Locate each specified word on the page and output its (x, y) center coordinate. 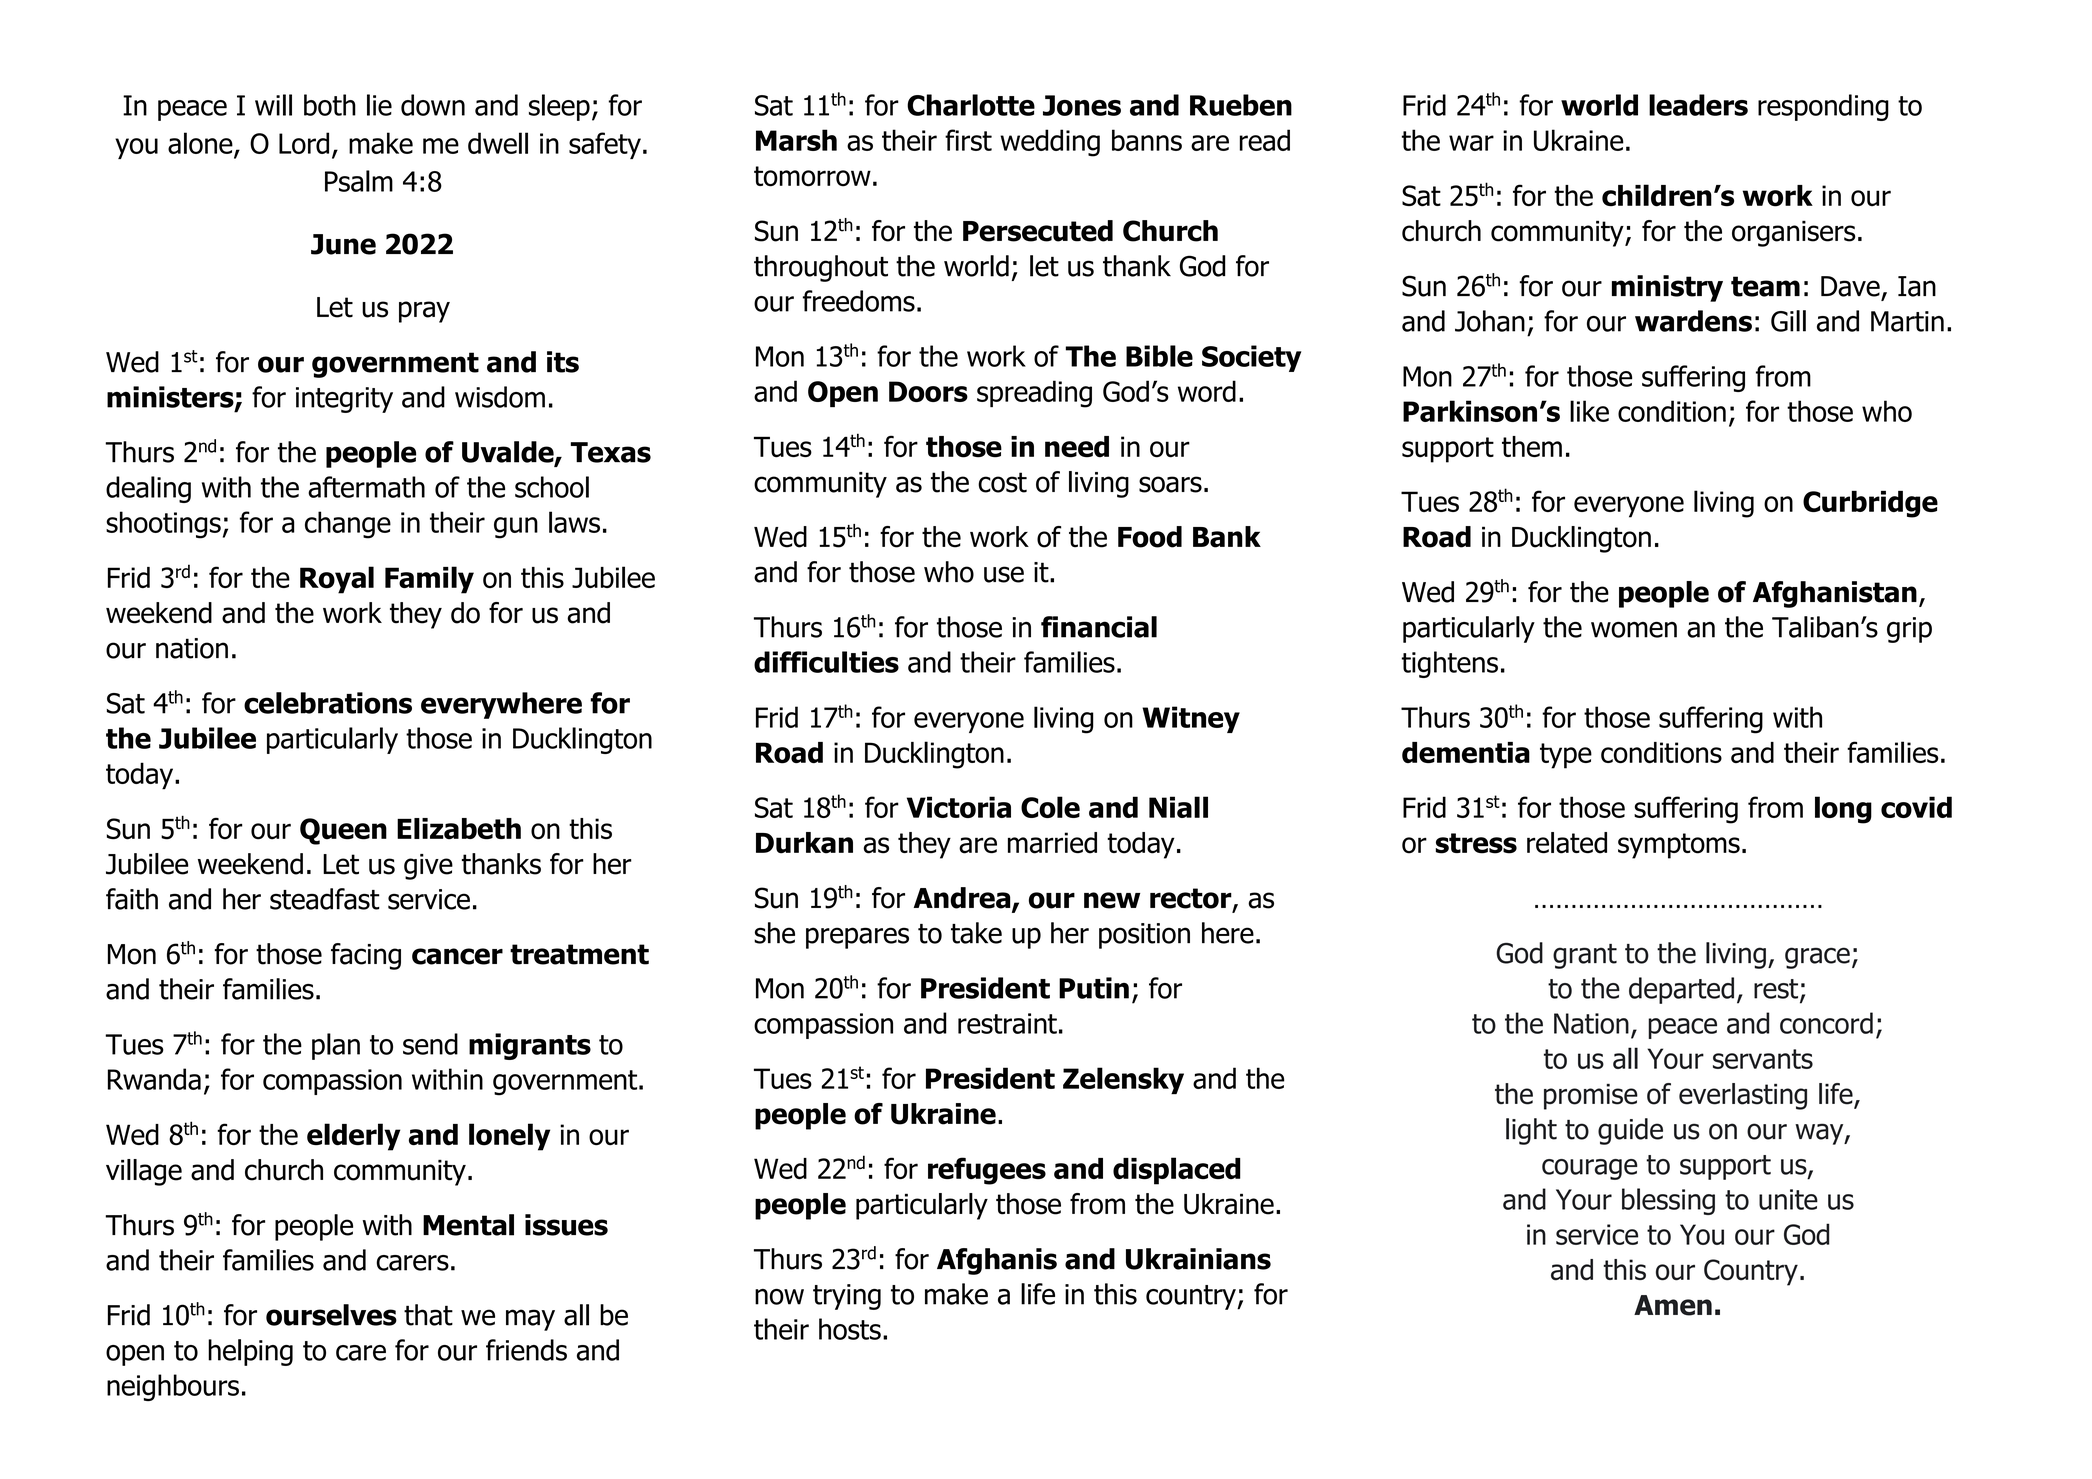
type (1566, 756)
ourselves (331, 1315)
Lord (304, 143)
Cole (1050, 807)
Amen (1673, 1305)
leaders (1698, 105)
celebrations (328, 703)
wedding (1050, 143)
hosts (850, 1329)
